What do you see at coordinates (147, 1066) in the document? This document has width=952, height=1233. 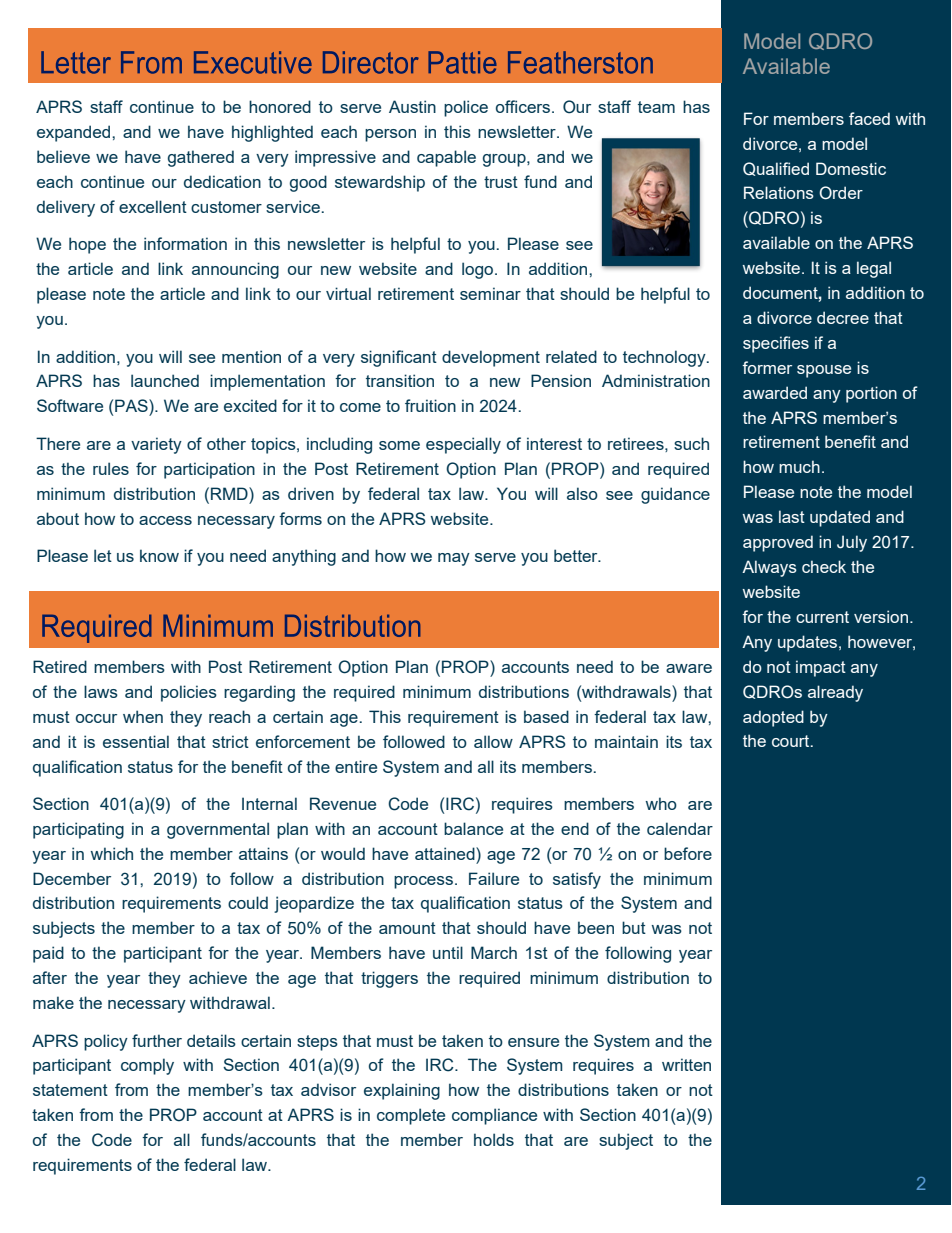 I see `comply` at bounding box center [147, 1066].
